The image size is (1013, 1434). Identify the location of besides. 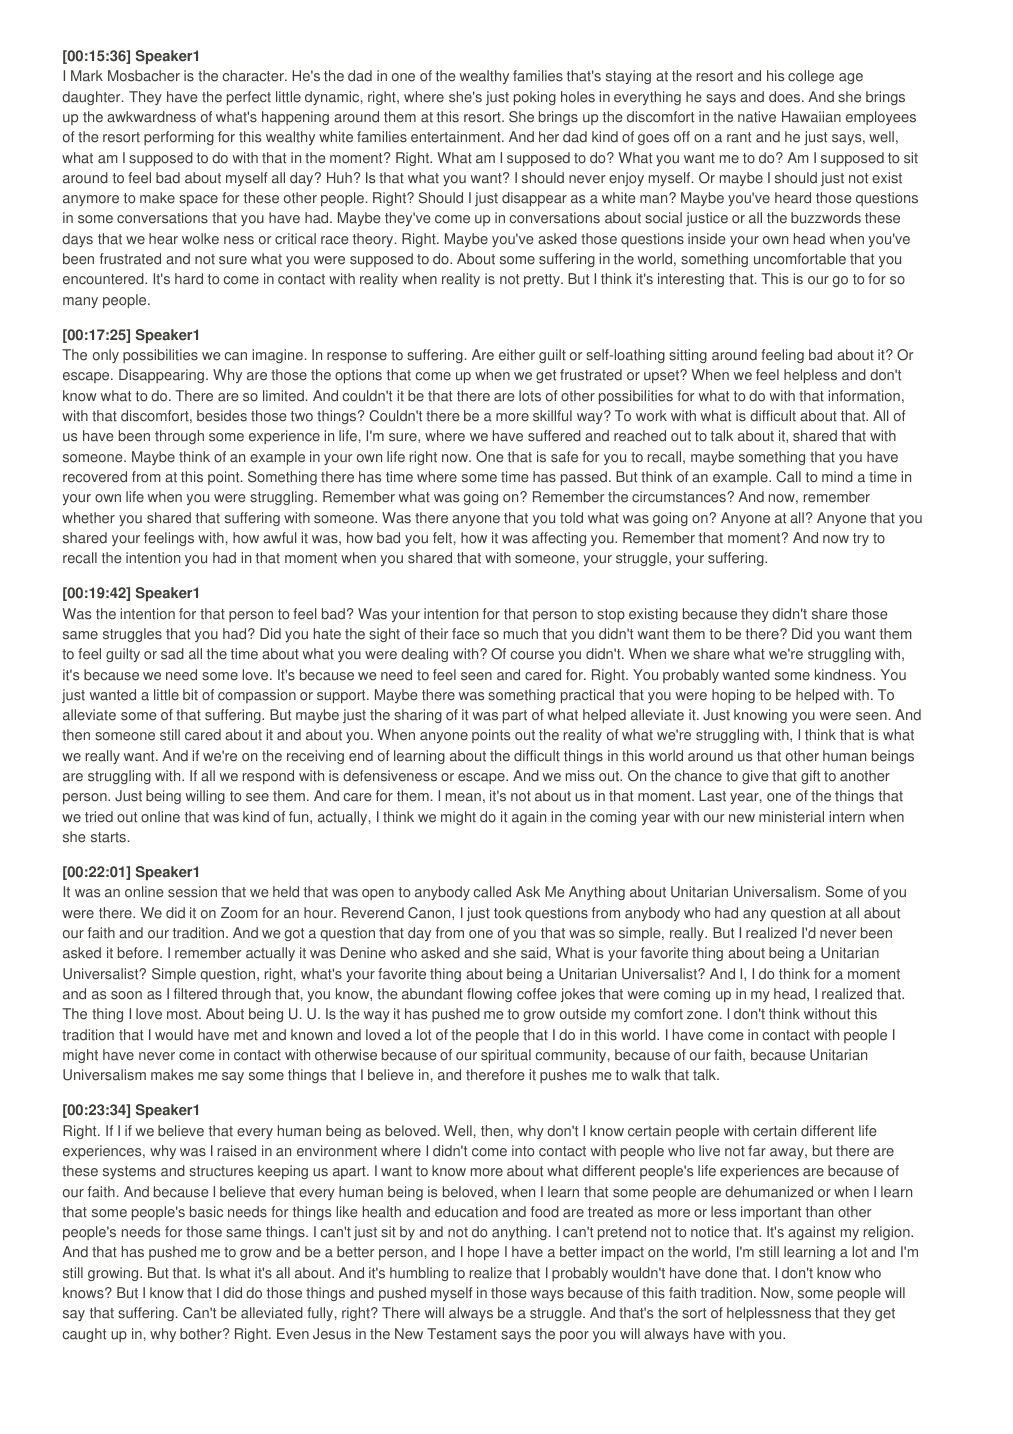
(222, 416).
